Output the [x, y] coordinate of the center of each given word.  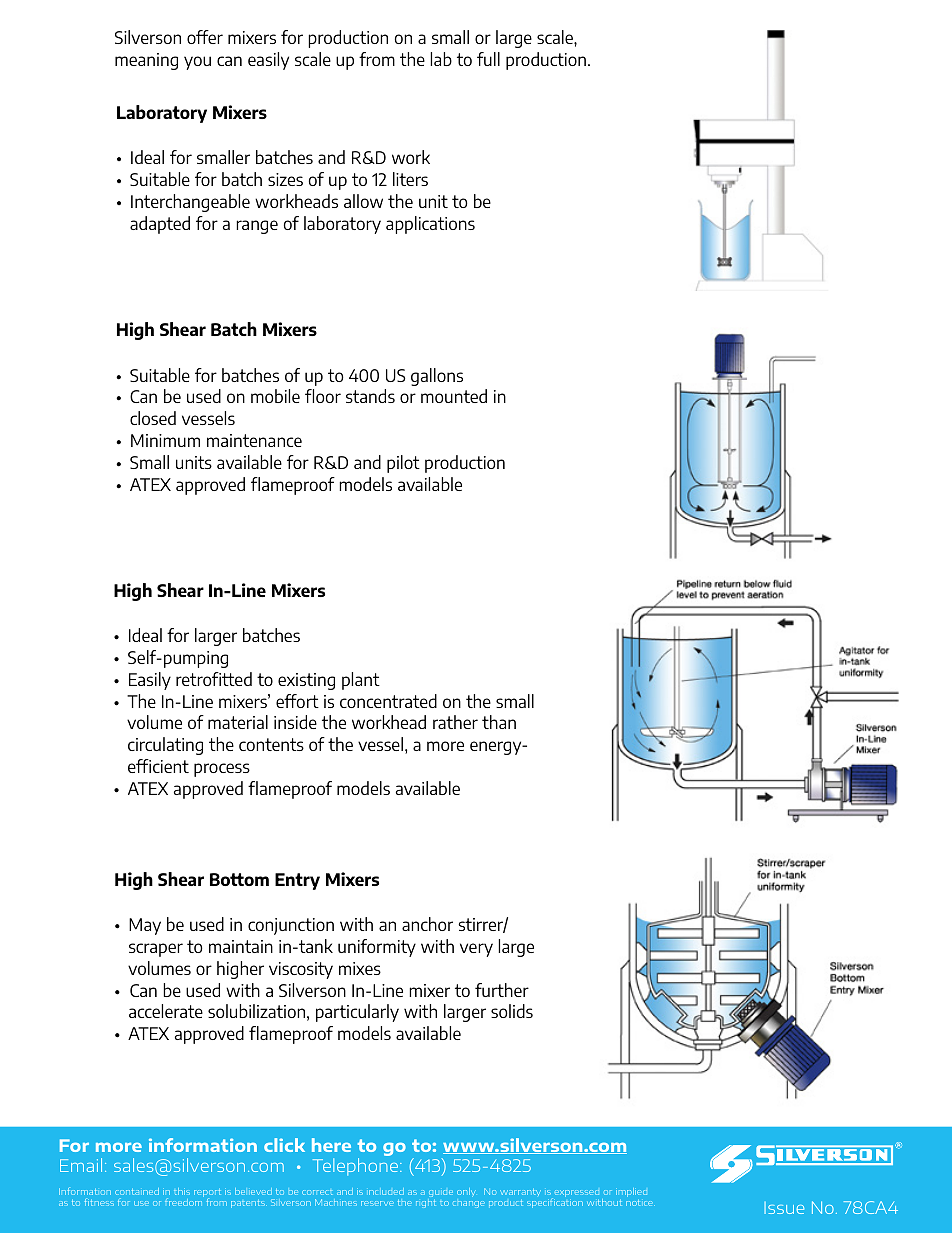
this [182, 1191]
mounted [454, 396]
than [499, 722]
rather [455, 722]
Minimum [165, 440]
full [488, 59]
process [222, 770]
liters [410, 179]
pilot [403, 464]
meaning [146, 61]
